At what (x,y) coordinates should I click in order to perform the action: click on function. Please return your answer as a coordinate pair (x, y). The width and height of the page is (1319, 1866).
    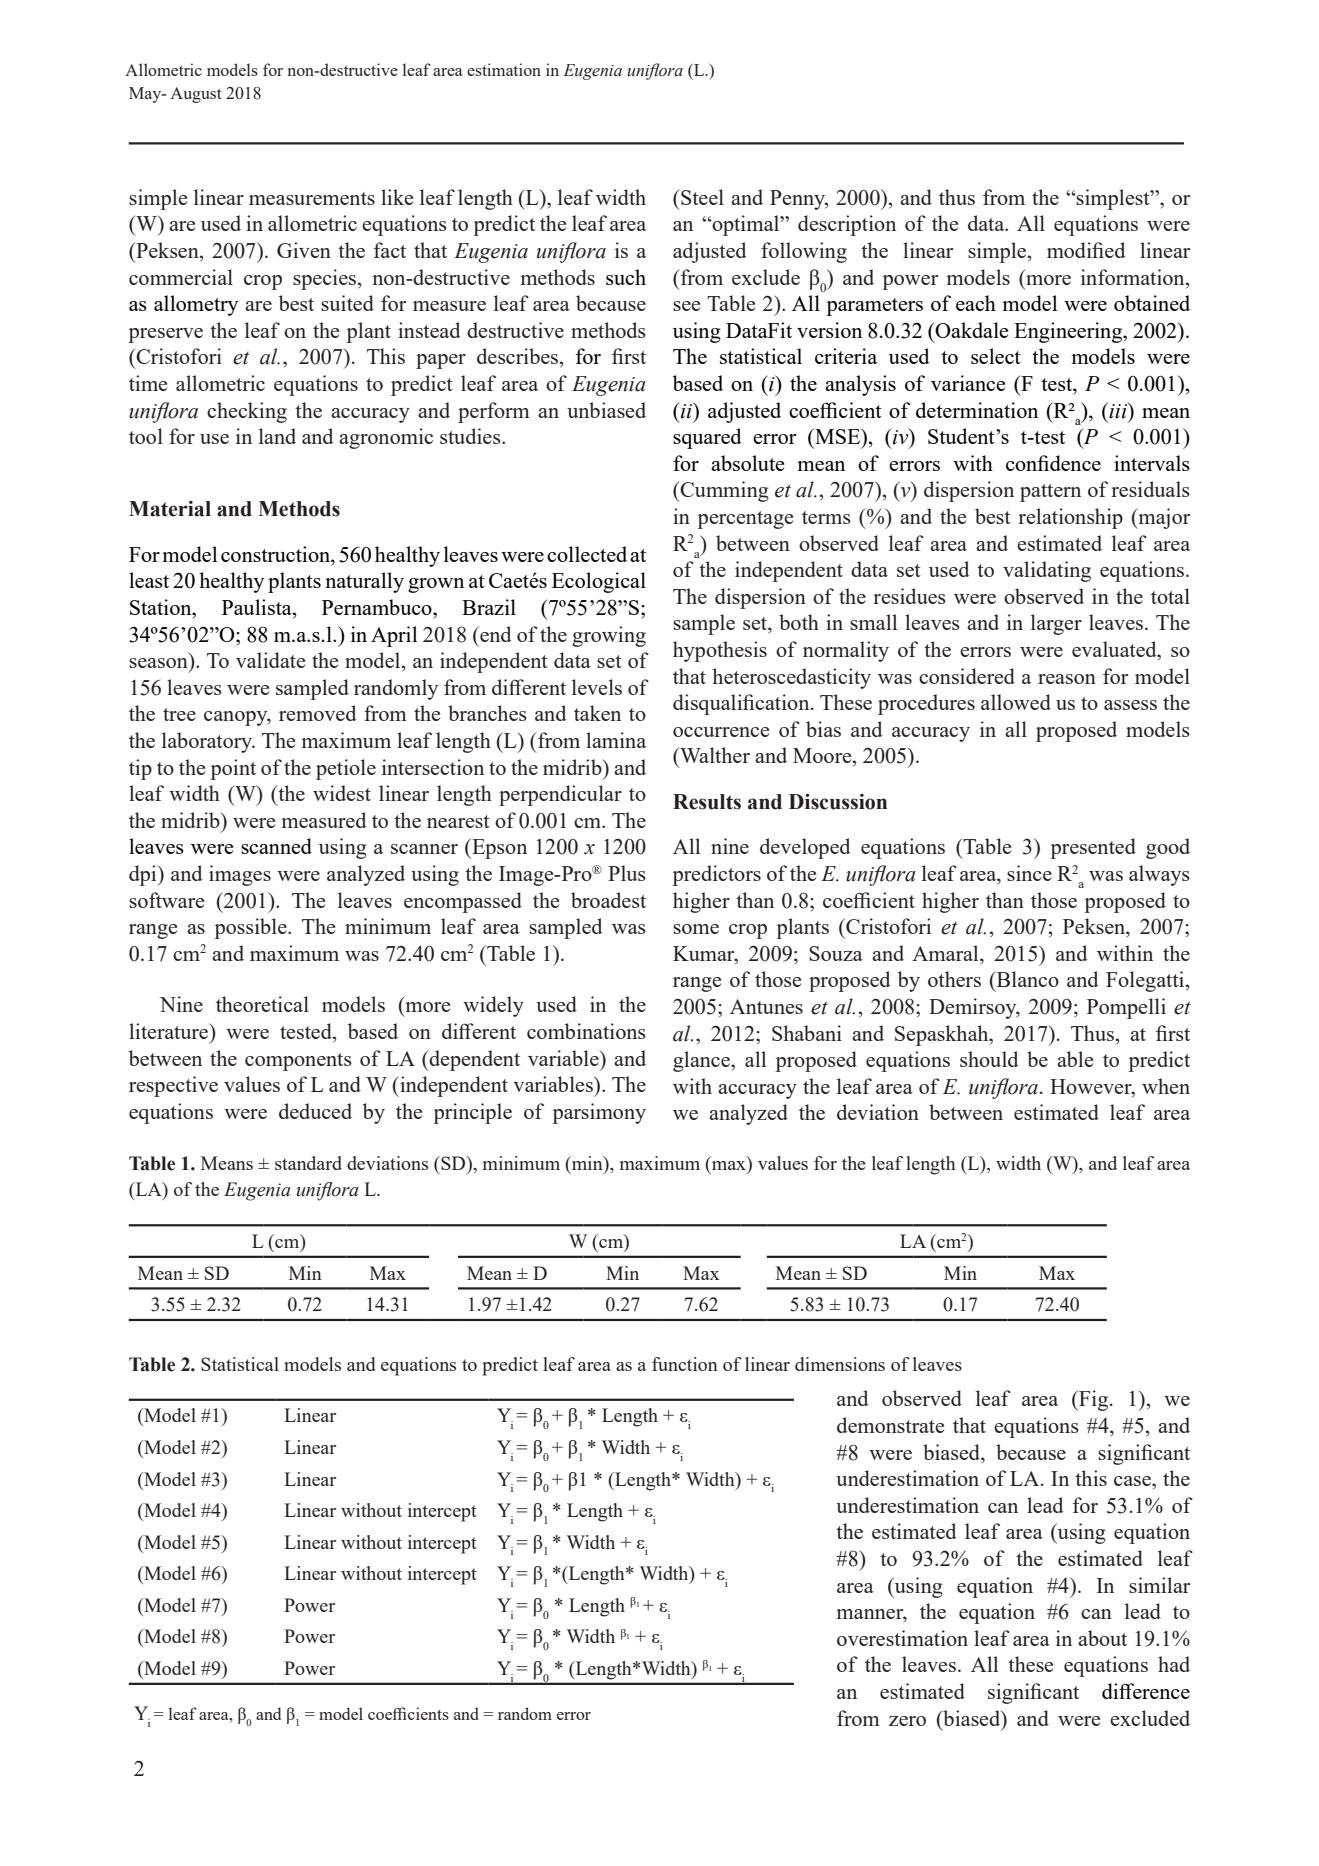
    Looking at the image, I should click on (685, 1364).
